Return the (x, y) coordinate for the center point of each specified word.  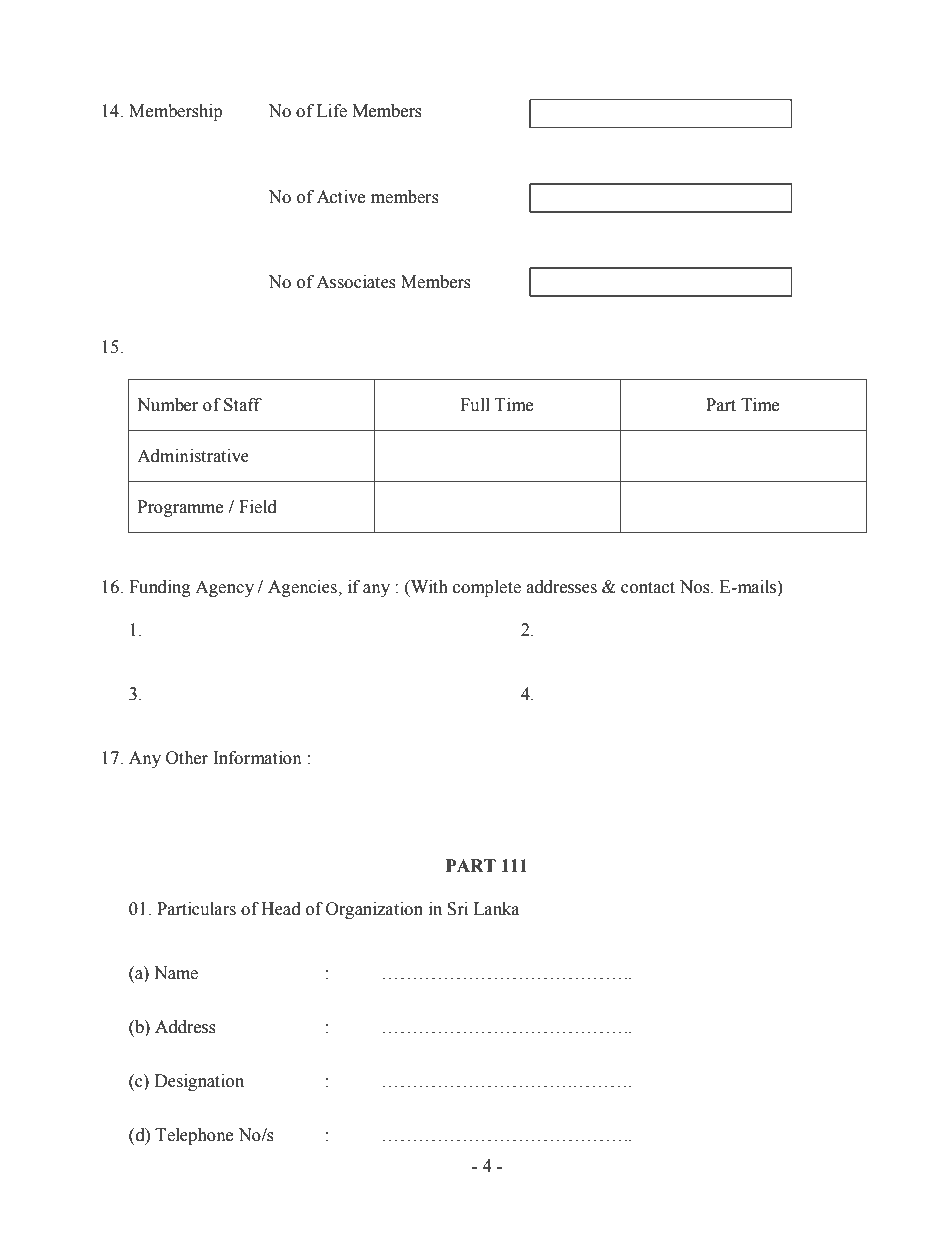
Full (475, 405)
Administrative (193, 456)
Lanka (497, 909)
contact (648, 588)
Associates (356, 282)
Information (257, 758)
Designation (199, 1082)
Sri (457, 909)
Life (332, 111)
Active (341, 197)
